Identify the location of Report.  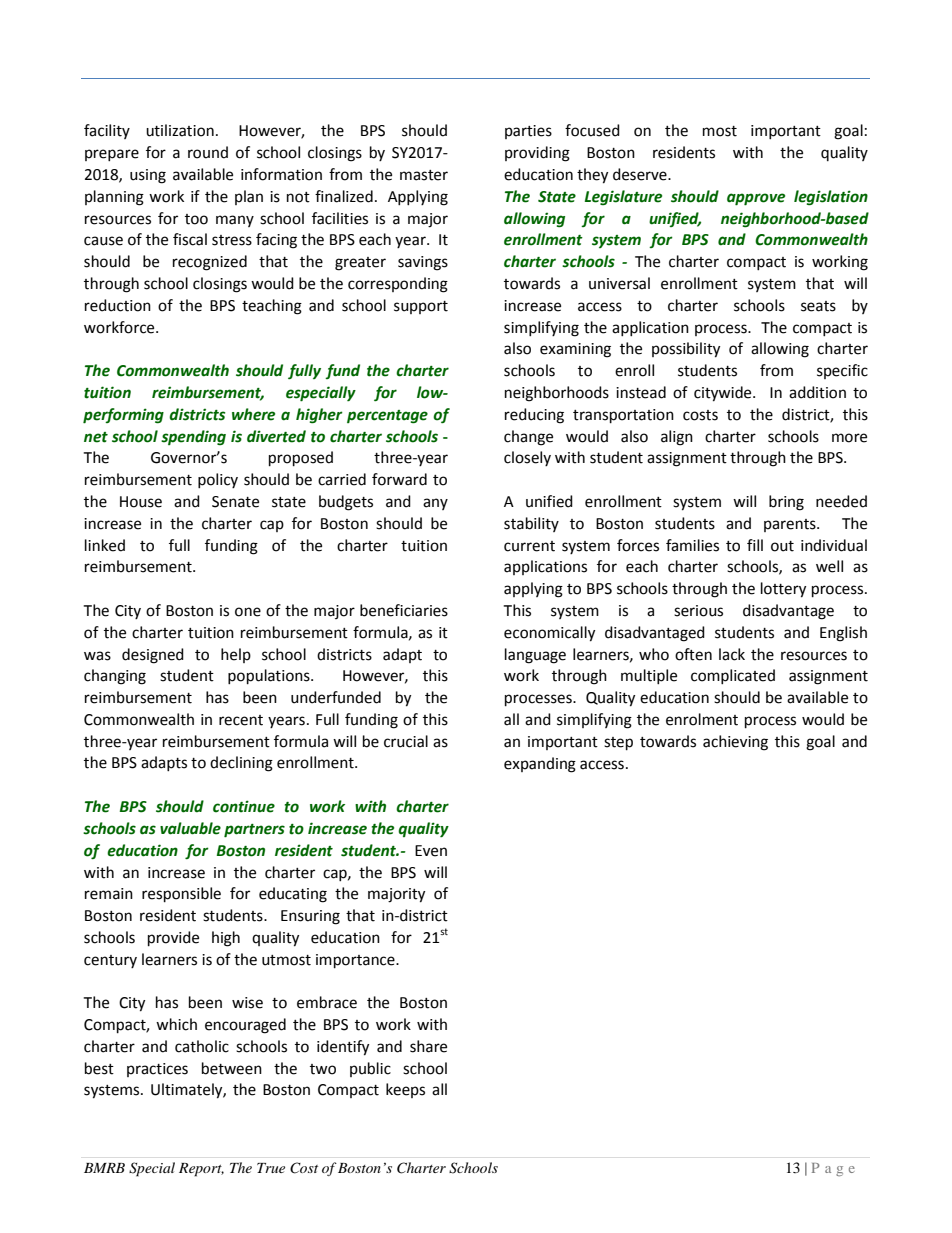
(201, 1170).
